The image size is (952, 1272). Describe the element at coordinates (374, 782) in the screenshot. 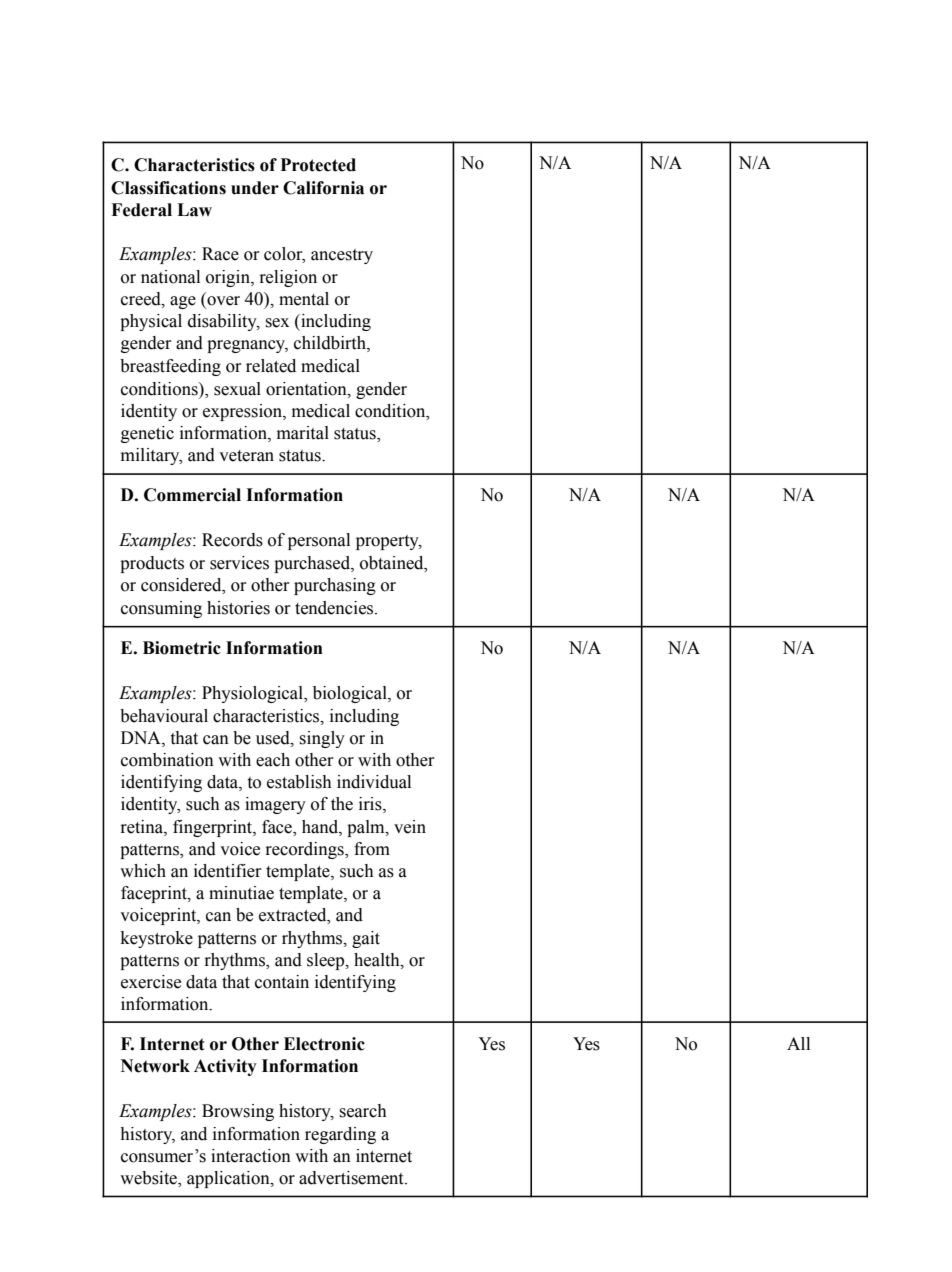

I see `individual` at that location.
